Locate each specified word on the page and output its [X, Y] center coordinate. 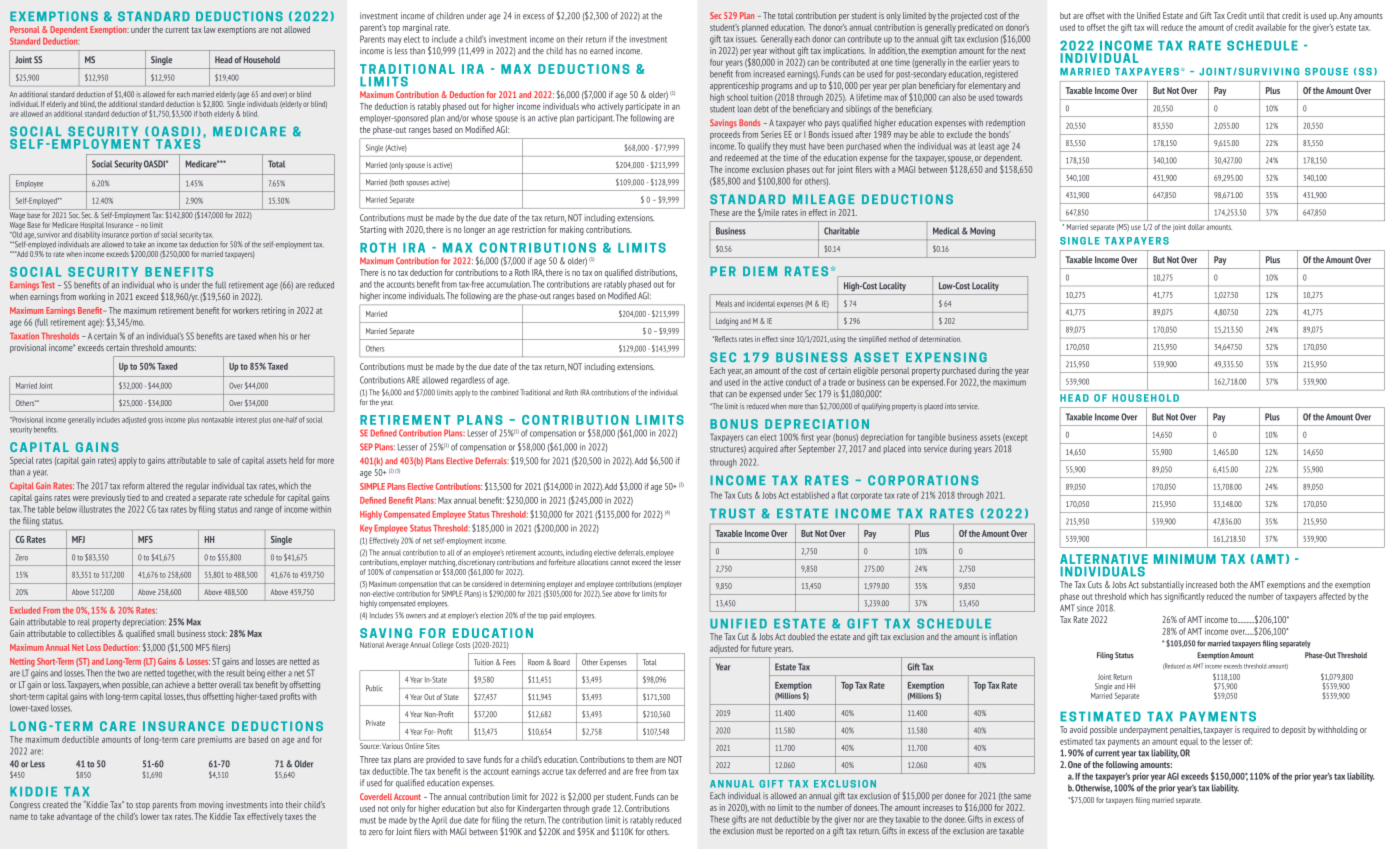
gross [155, 421]
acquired [763, 449]
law [210, 29]
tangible [932, 438]
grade [601, 809]
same [1022, 796]
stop [143, 806]
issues [746, 39]
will [1152, 27]
